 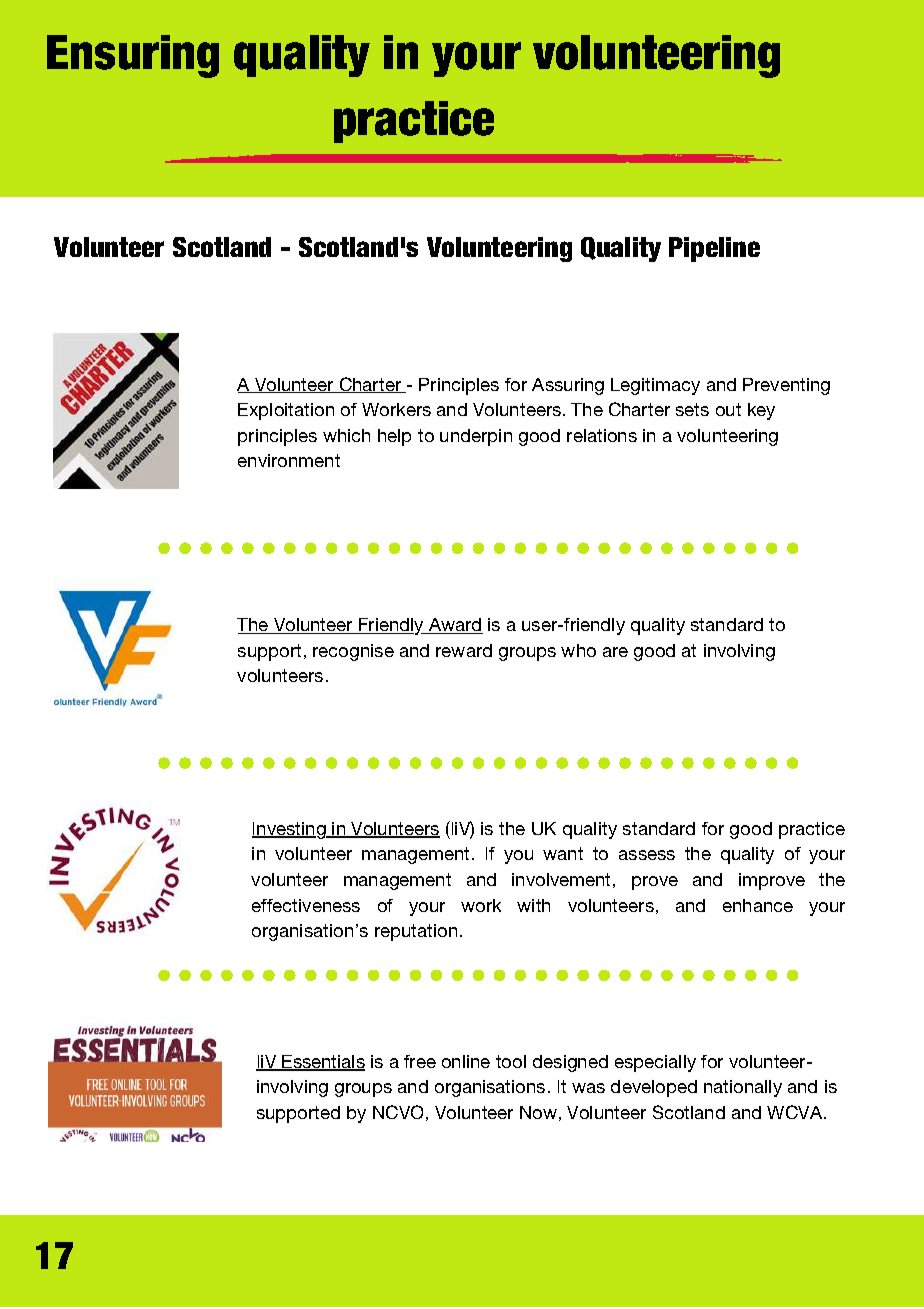 What do you see at coordinates (568, 386) in the image?
I see `Assuring` at bounding box center [568, 386].
